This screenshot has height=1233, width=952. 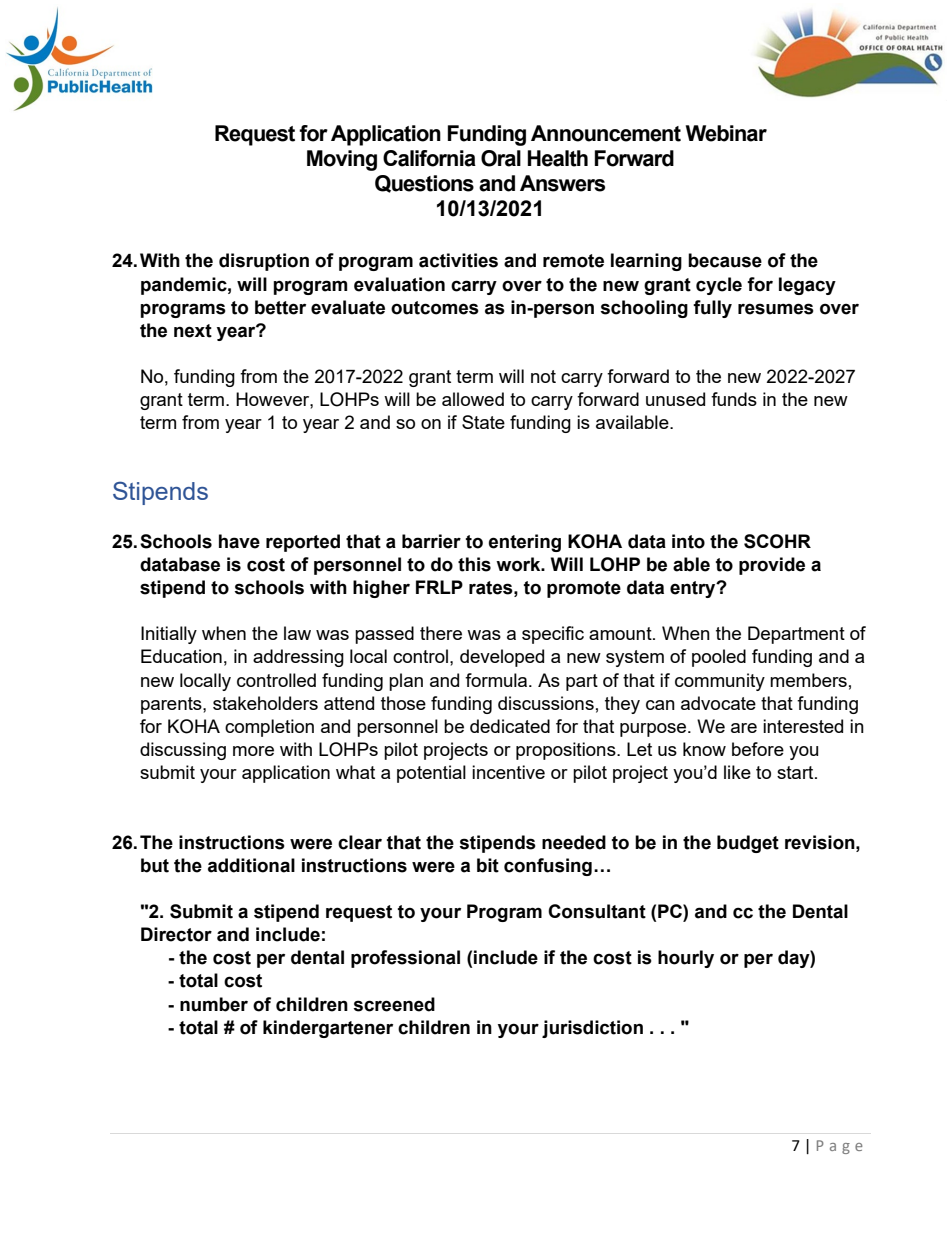 I want to click on next, so click(x=193, y=331).
